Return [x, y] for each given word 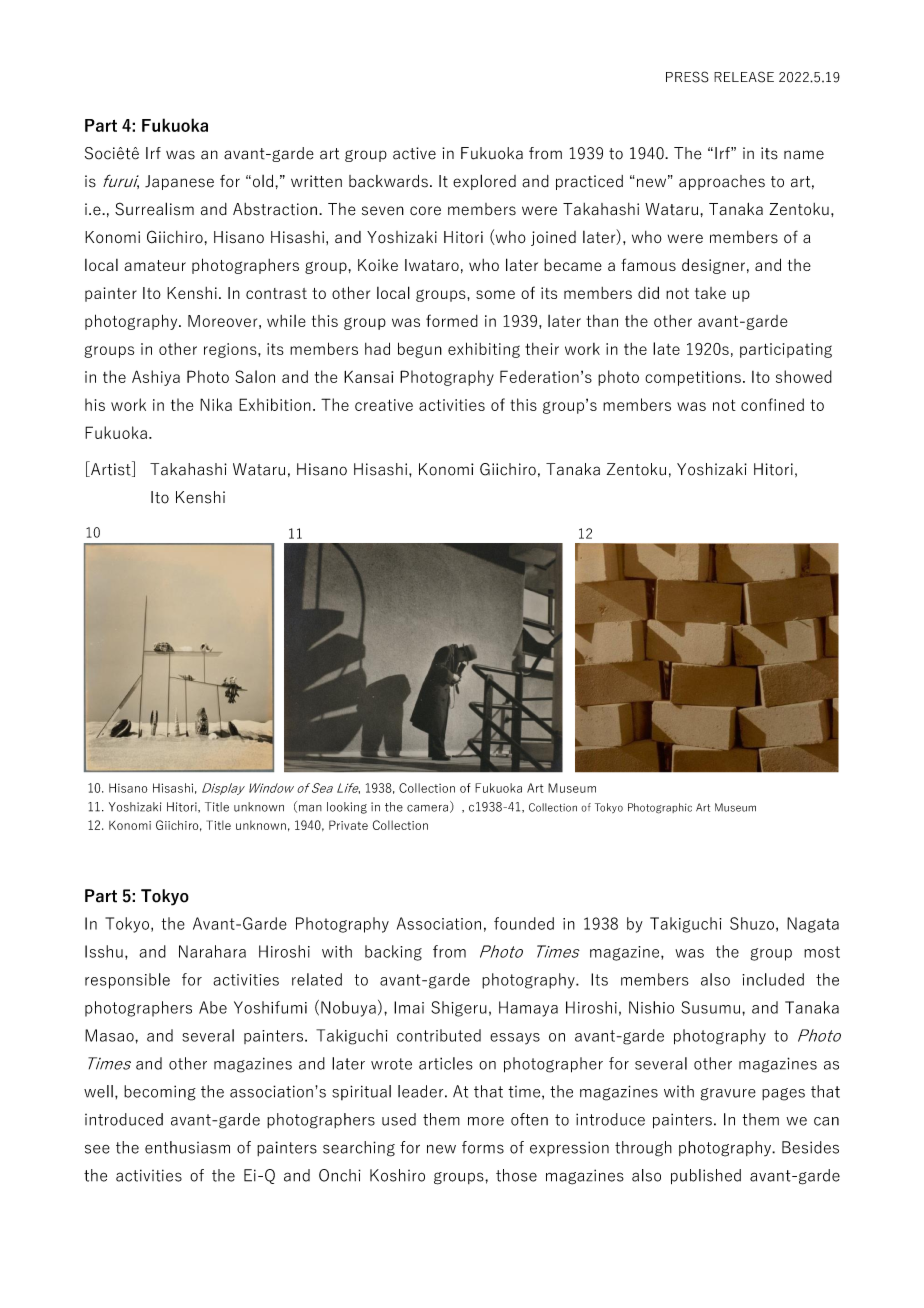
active [414, 153]
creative [384, 405]
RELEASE [744, 77]
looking [347, 808]
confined [772, 404]
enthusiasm [187, 1147]
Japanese [179, 182]
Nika [216, 404]
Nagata [813, 925]
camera [427, 808]
